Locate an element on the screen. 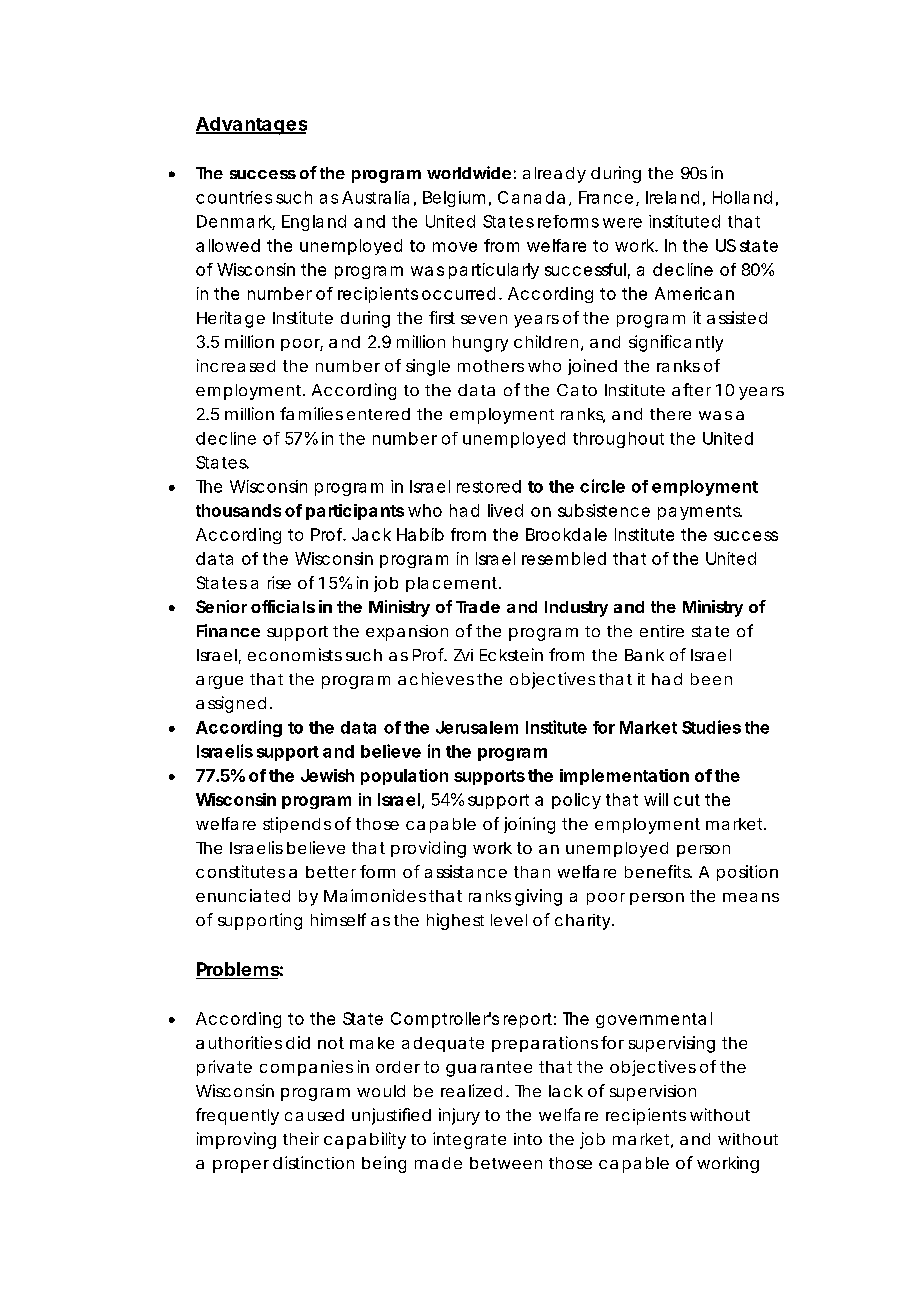  enunciated is located at coordinates (243, 895).
